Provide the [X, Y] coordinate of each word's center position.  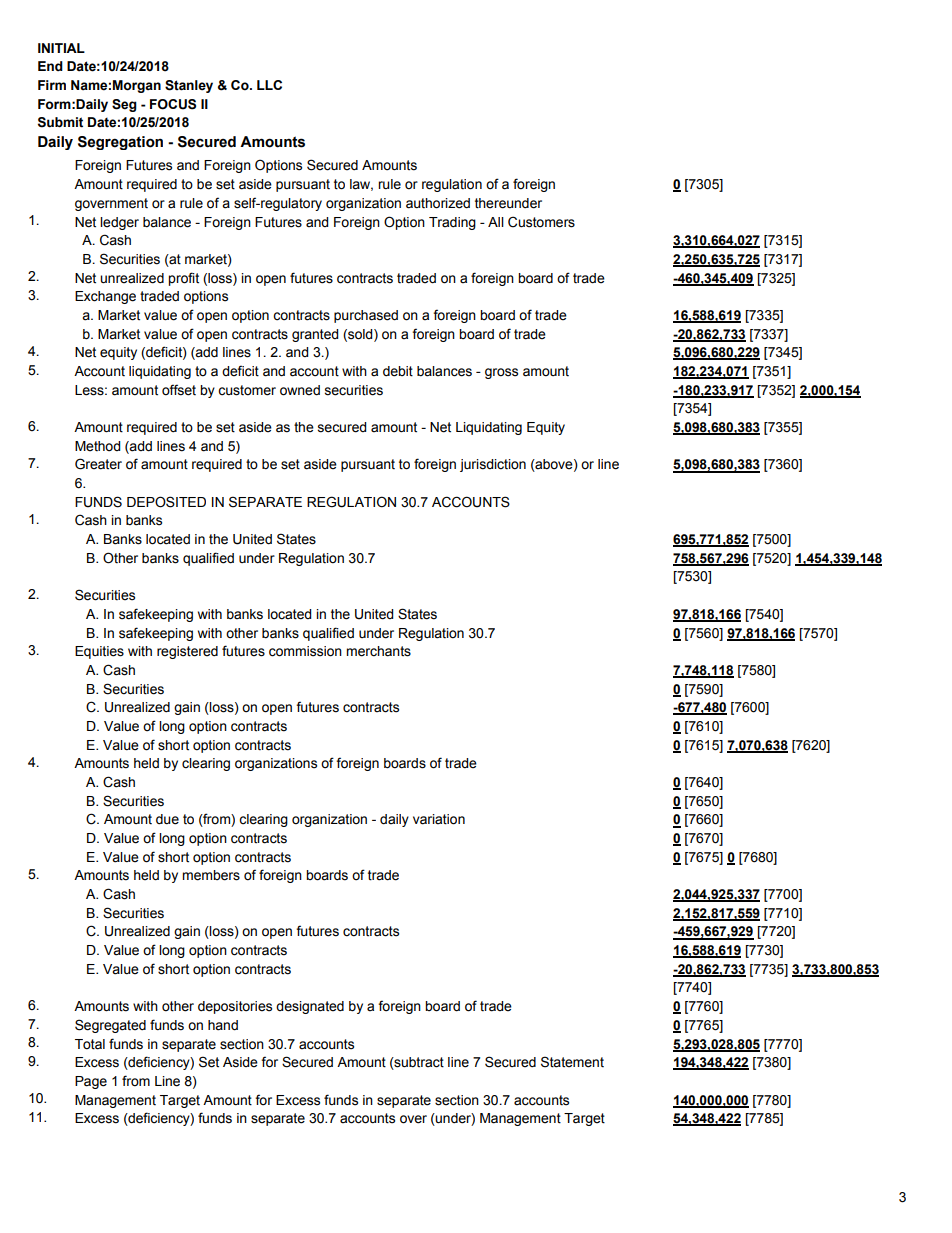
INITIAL [61, 48]
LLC [269, 85]
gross [501, 373]
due [167, 819]
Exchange [105, 297]
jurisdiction [493, 465]
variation [439, 819]
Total [90, 1044]
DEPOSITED [166, 502]
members [211, 875]
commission [305, 651]
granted [315, 335]
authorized [438, 203]
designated [310, 1007]
